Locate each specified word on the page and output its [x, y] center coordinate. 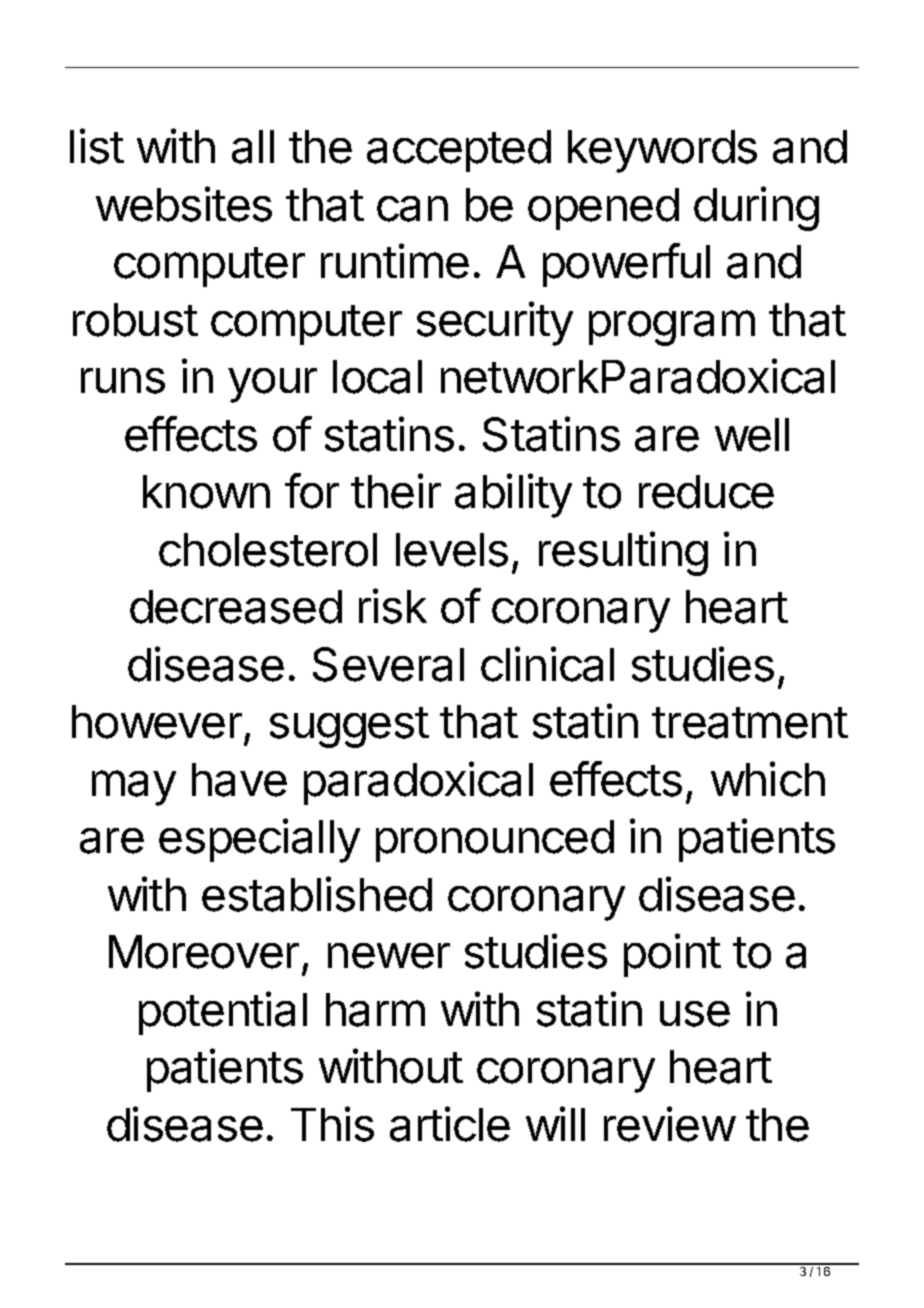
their [396, 491]
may [134, 788]
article [450, 1124]
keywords [662, 151]
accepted [459, 151]
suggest [349, 727]
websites [184, 204]
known [206, 492]
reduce [706, 492]
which [768, 779]
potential [223, 1013]
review [669, 1124]
